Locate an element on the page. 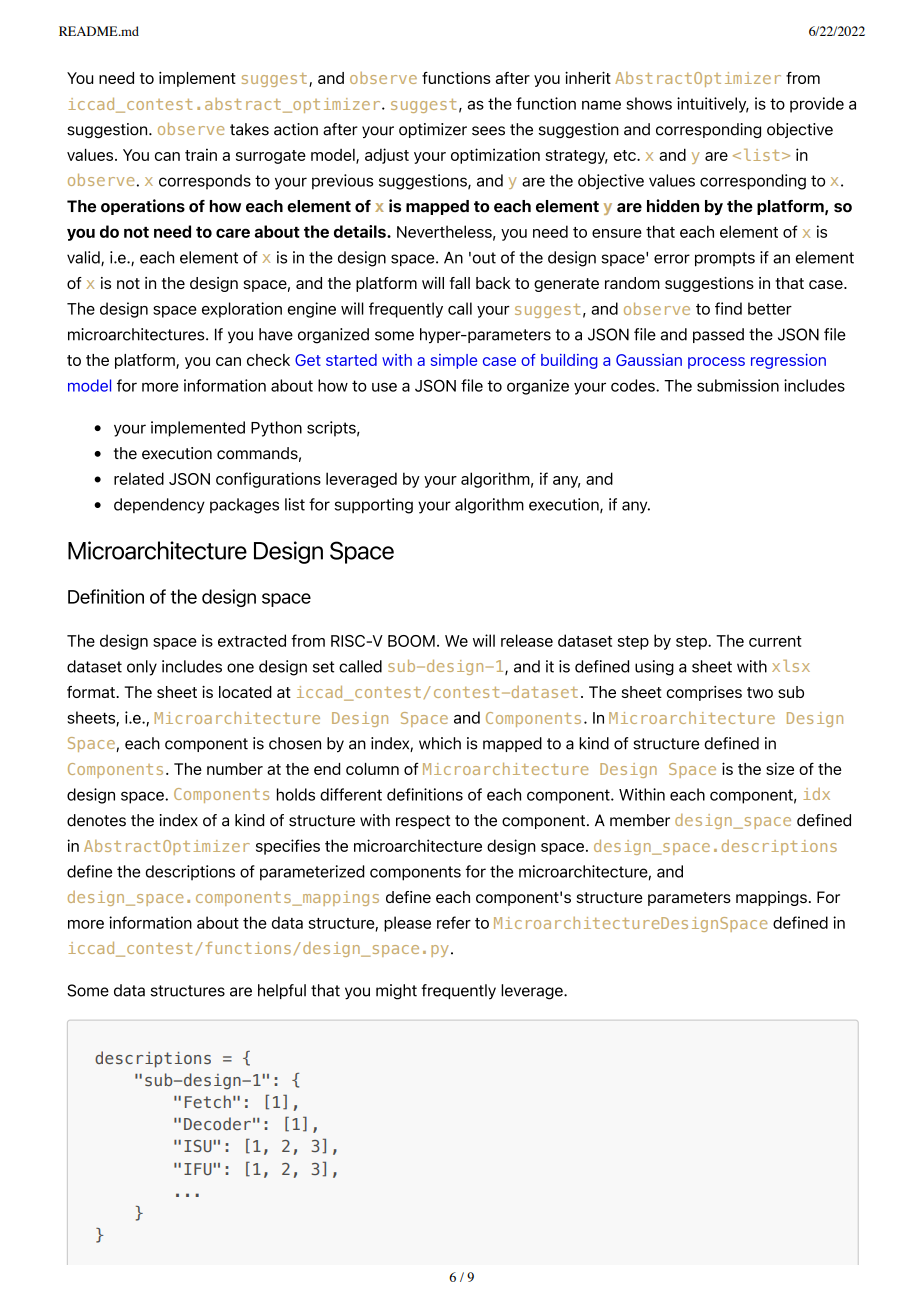  refer is located at coordinates (454, 922).
